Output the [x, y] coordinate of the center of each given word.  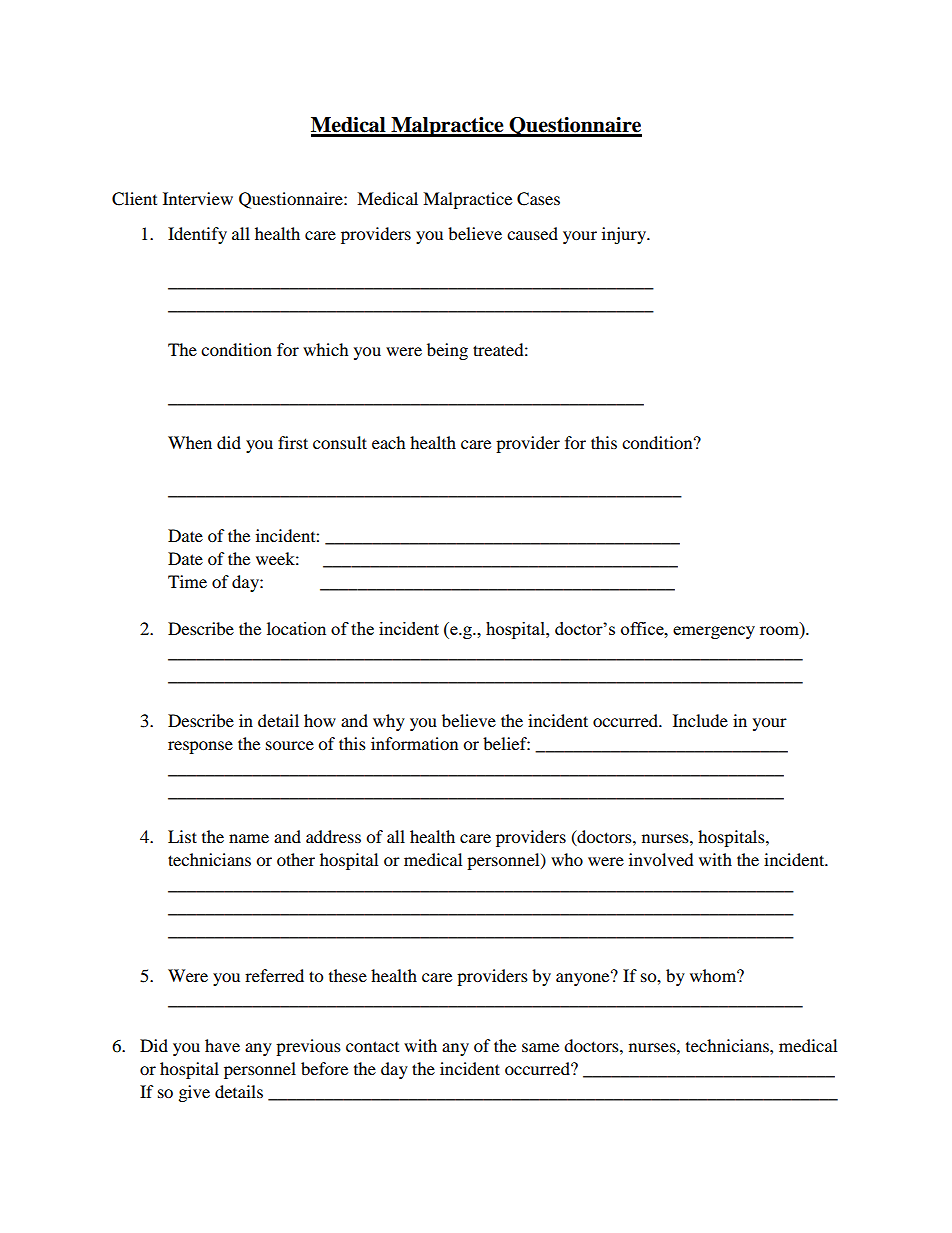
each [389, 442]
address [333, 836]
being [447, 351]
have [222, 1045]
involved [661, 859]
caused [532, 233]
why [389, 722]
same [540, 1047]
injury [625, 235]
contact [372, 1046]
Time [187, 581]
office [643, 628]
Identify [197, 235]
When [190, 442]
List [182, 836]
